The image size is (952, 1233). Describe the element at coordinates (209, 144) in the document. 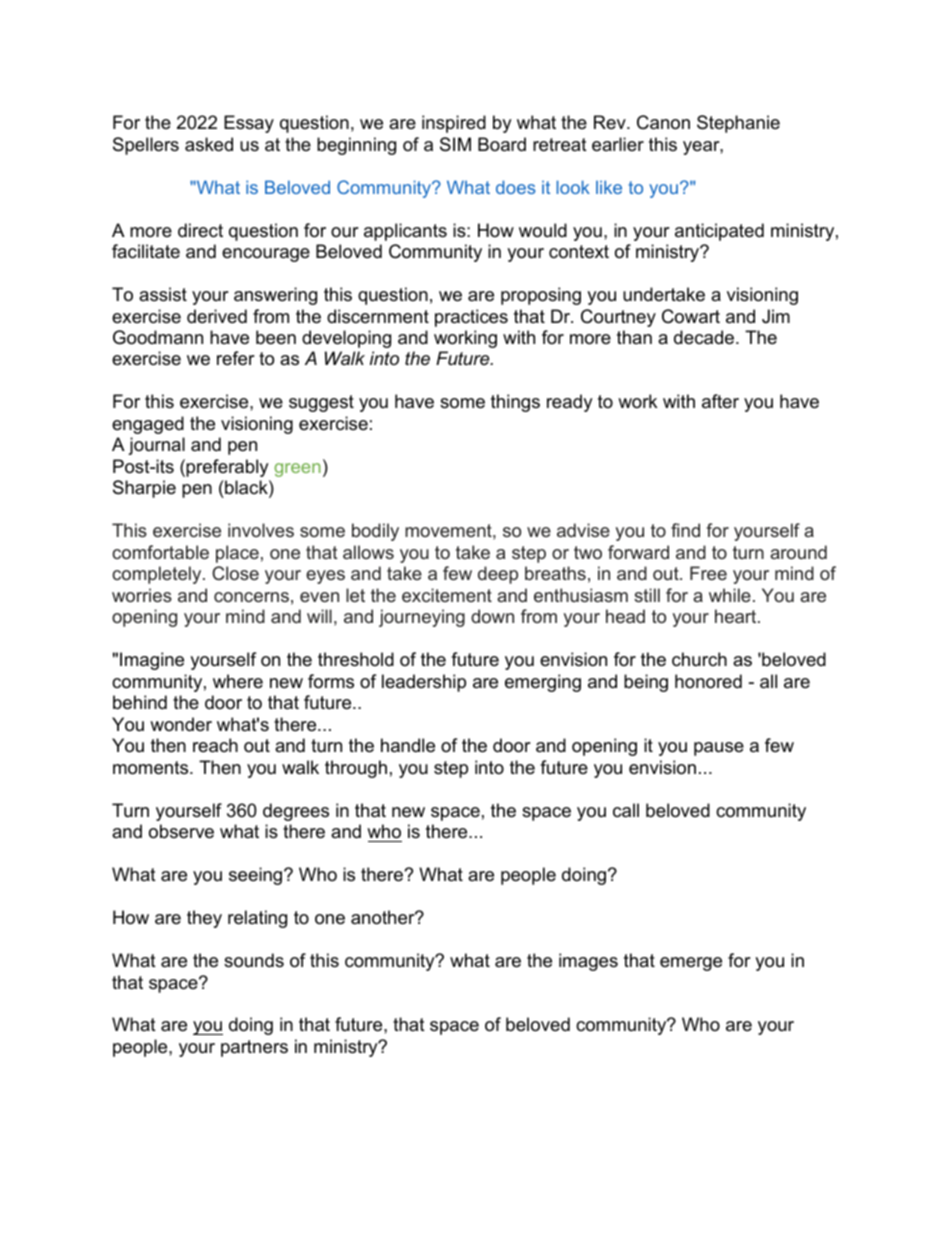

I see `asked` at that location.
